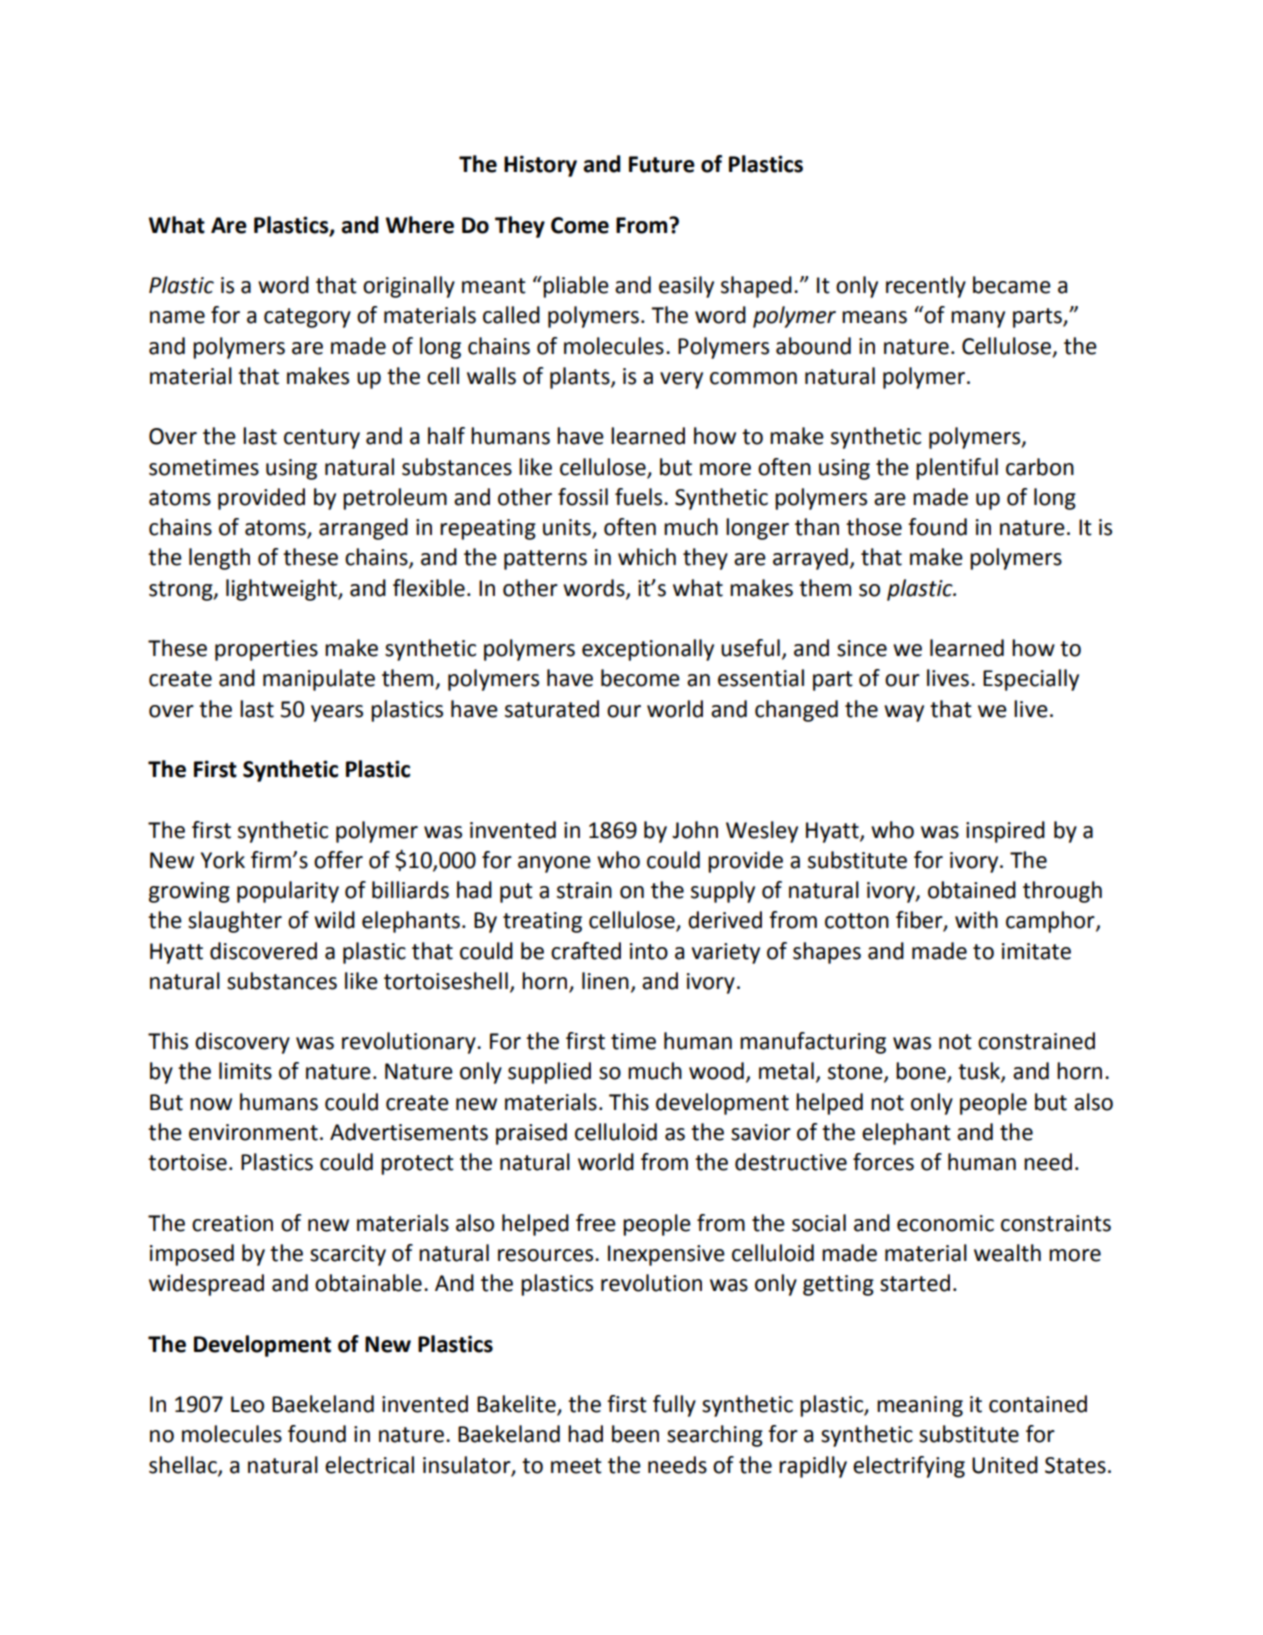 This screenshot has width=1263, height=1635. What do you see at coordinates (957, 469) in the screenshot?
I see `plentiful` at bounding box center [957, 469].
